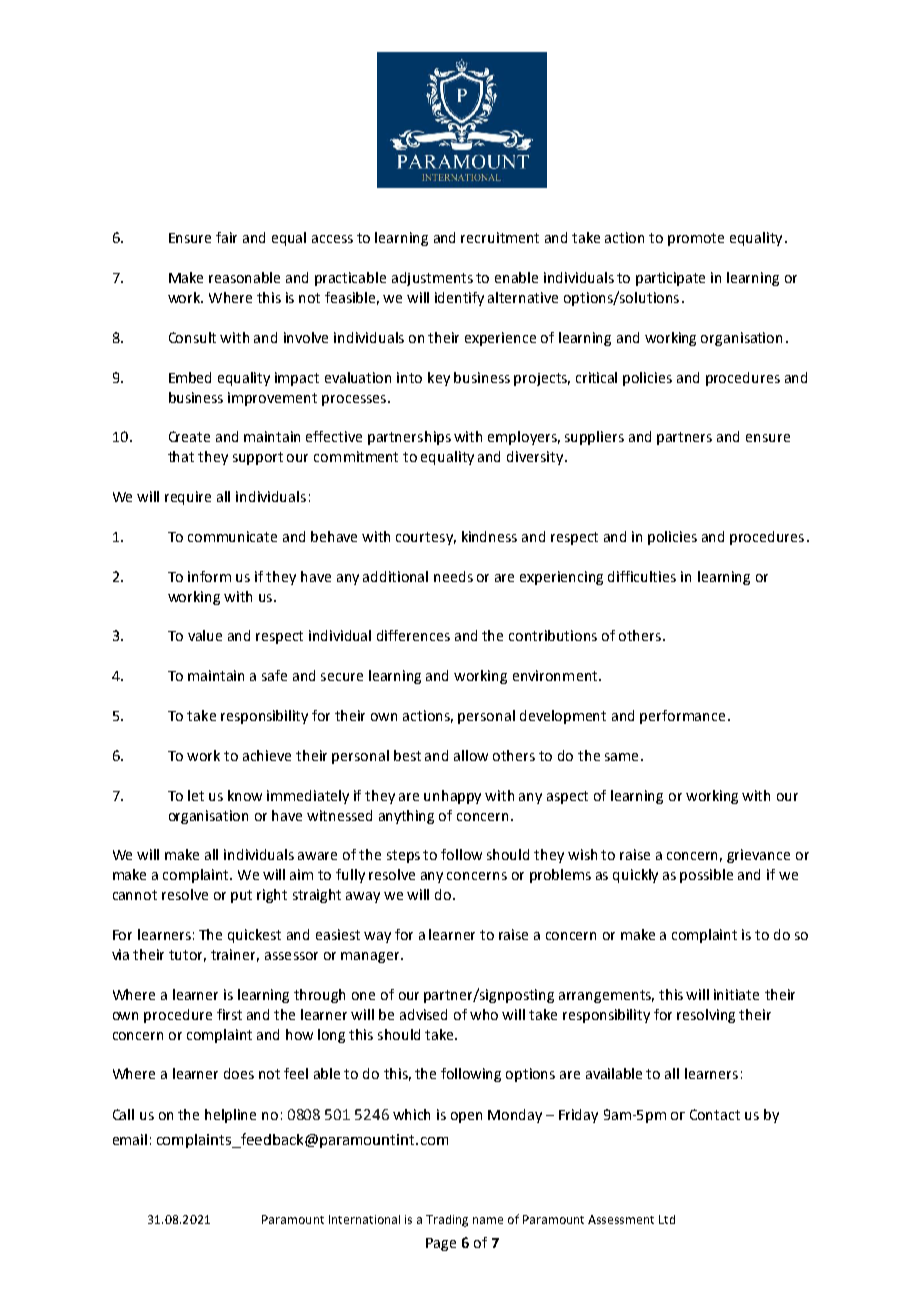 The height and width of the image is (1307, 924). I want to click on tutor, so click(187, 956).
